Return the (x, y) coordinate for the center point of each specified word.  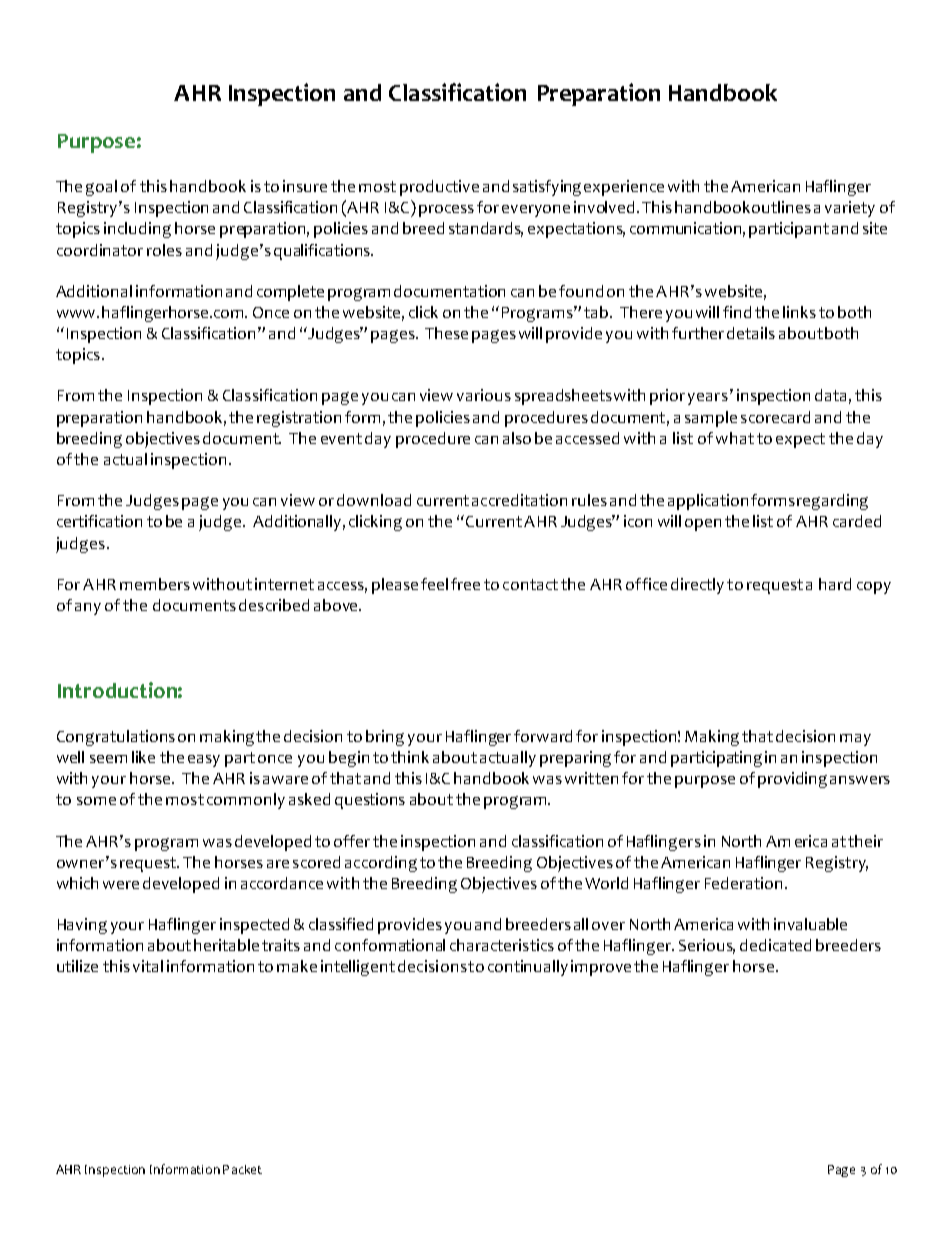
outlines (781, 207)
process (446, 211)
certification (99, 521)
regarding (832, 502)
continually (528, 968)
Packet (242, 1169)
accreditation (519, 500)
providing (792, 780)
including (137, 230)
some (96, 801)
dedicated (775, 945)
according (381, 864)
